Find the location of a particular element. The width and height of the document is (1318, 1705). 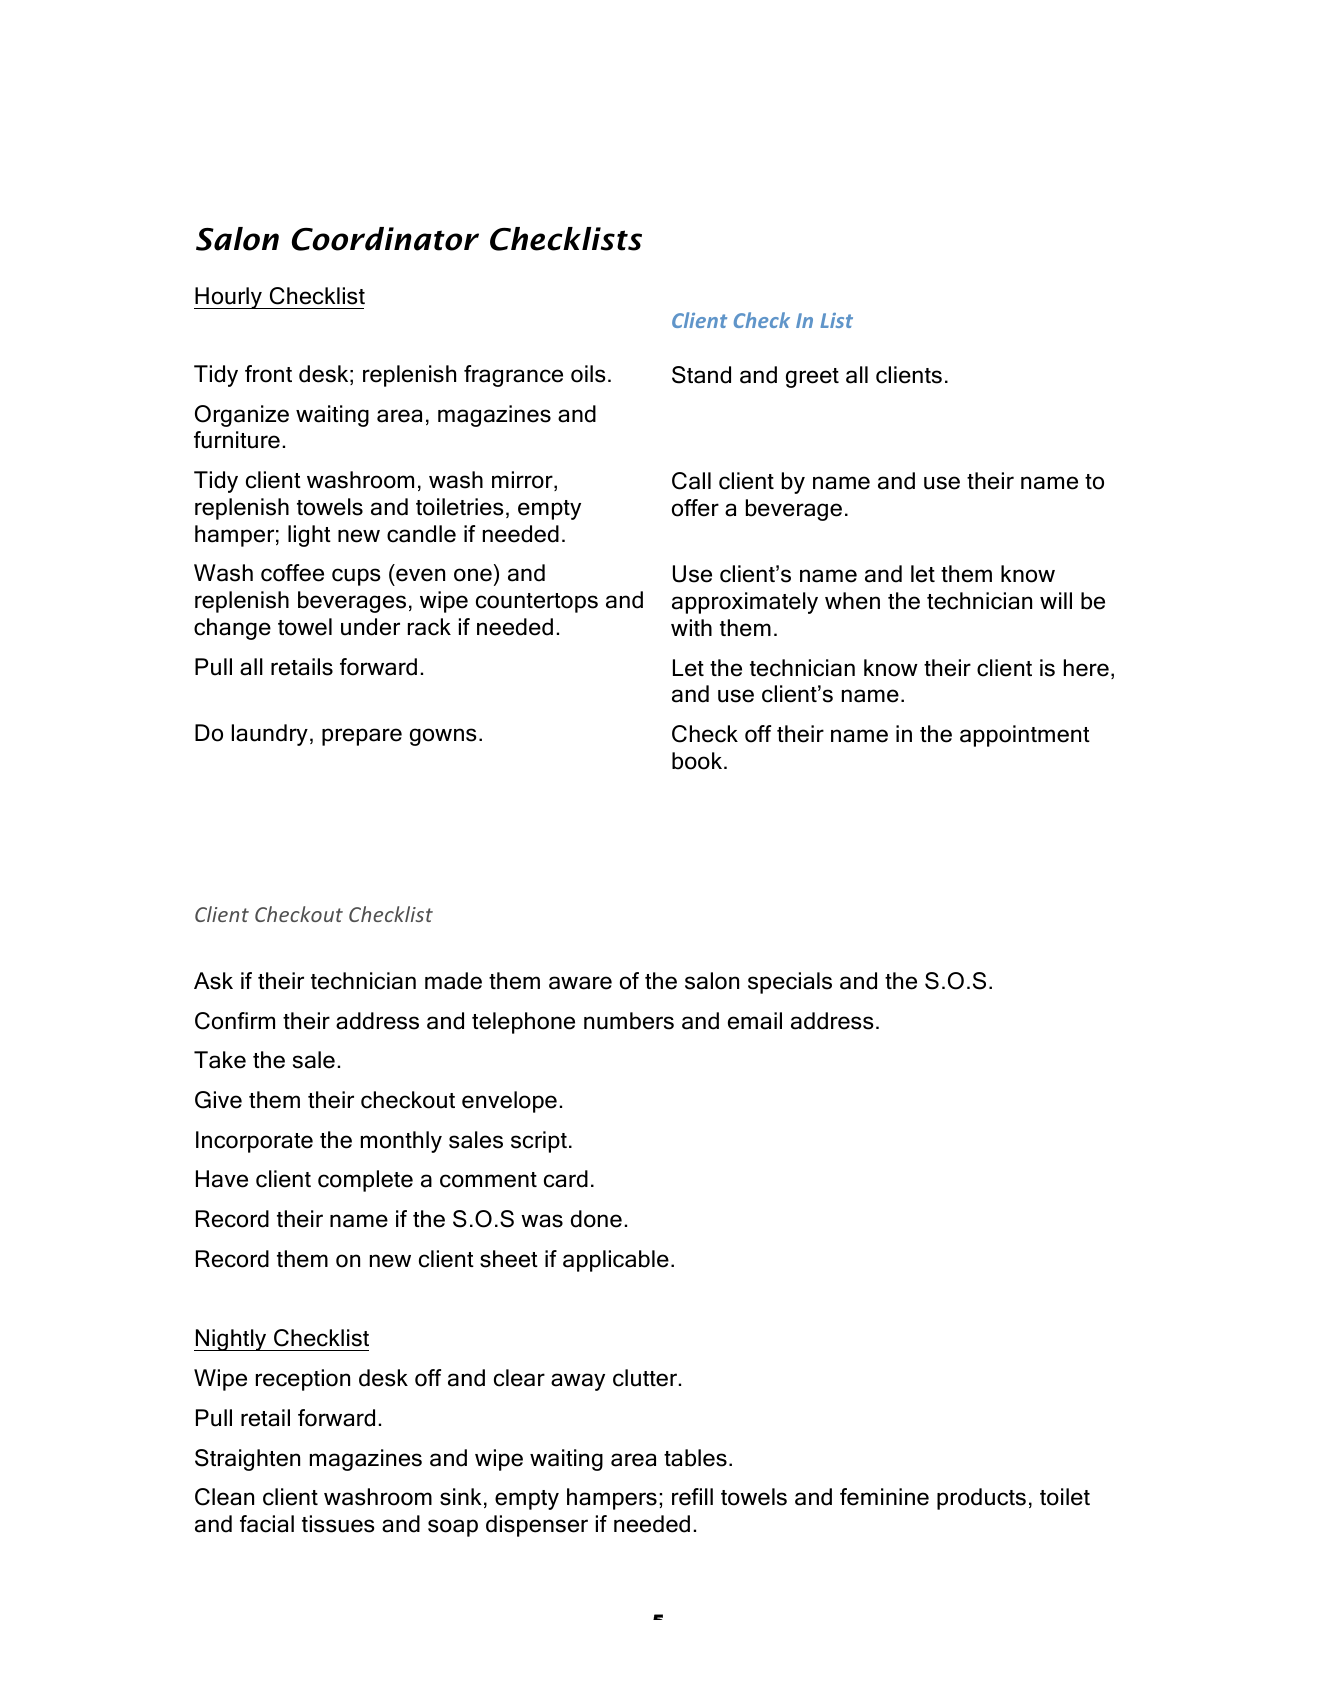

complete is located at coordinates (365, 1181).
